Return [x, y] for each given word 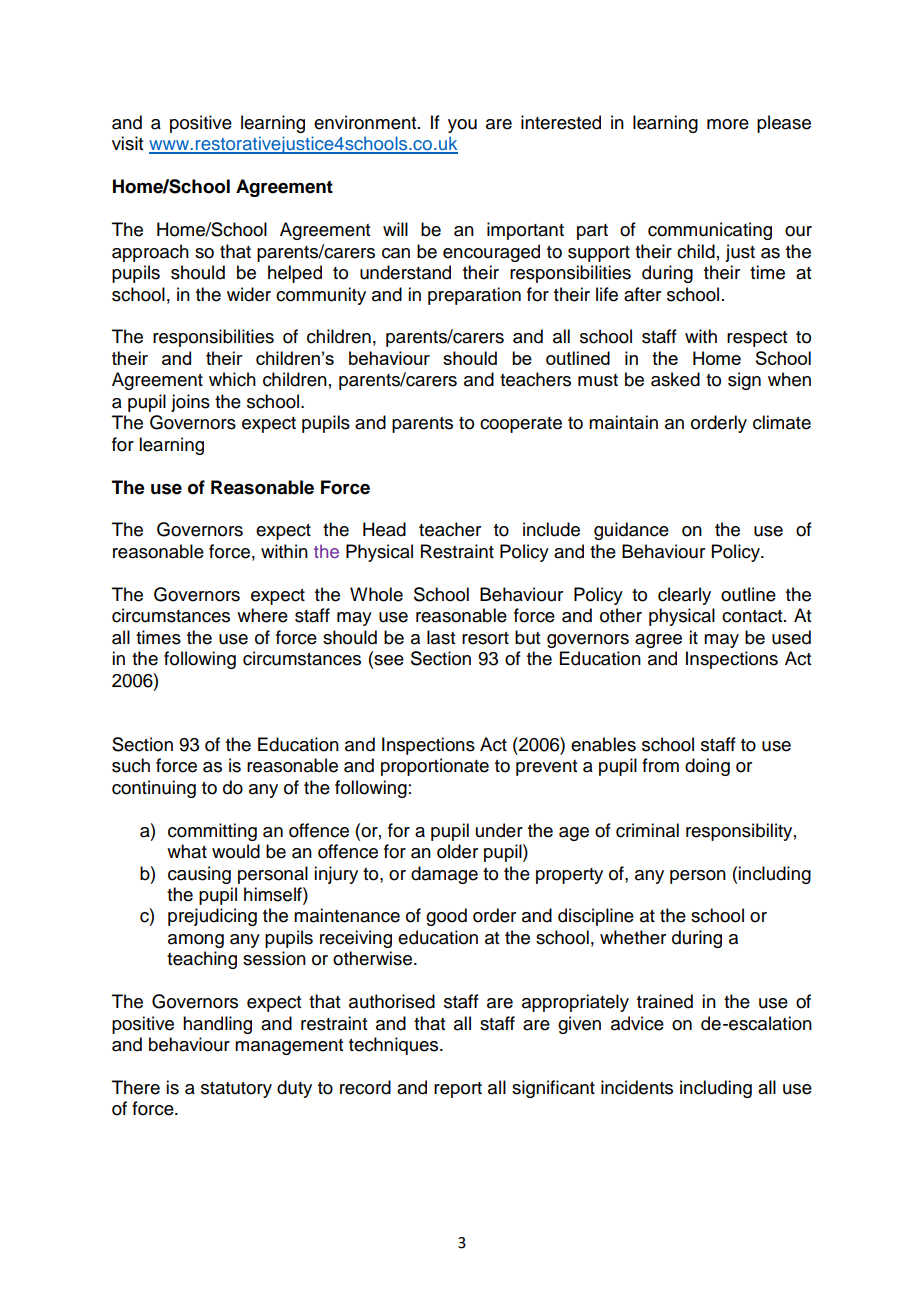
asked [675, 379]
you [462, 126]
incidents [637, 1087]
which [232, 379]
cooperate [521, 425]
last [441, 637]
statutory [236, 1090]
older [457, 851]
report [458, 1090]
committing [212, 832]
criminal [647, 830]
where [262, 615]
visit [127, 143]
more [728, 124]
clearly [684, 596]
